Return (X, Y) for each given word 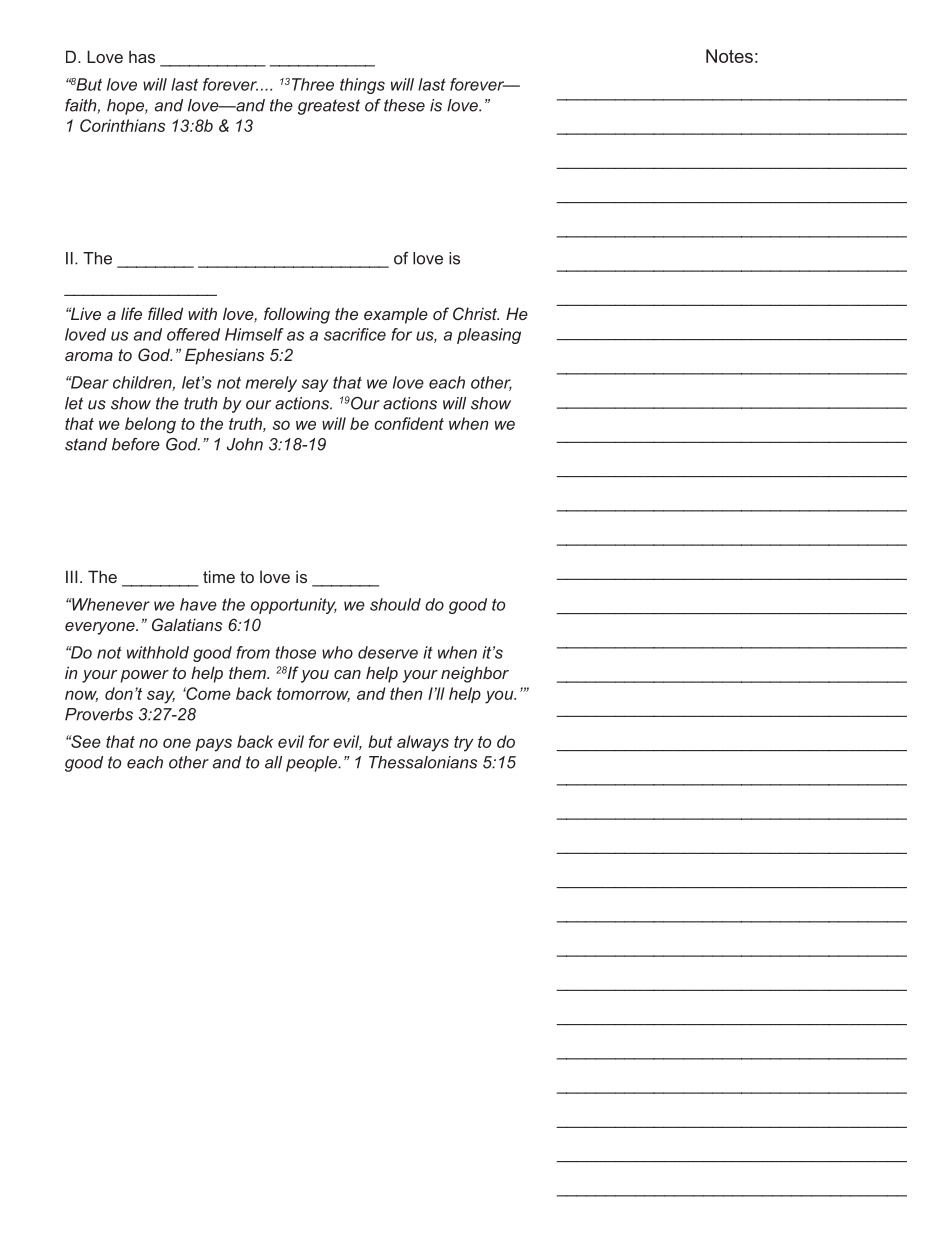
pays (213, 745)
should (395, 604)
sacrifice (355, 334)
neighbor (475, 674)
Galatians (187, 624)
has (142, 56)
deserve (388, 652)
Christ (476, 313)
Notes (729, 56)
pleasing (489, 336)
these (404, 105)
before (136, 444)
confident (409, 423)
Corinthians (122, 125)
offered (193, 334)
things (362, 86)
